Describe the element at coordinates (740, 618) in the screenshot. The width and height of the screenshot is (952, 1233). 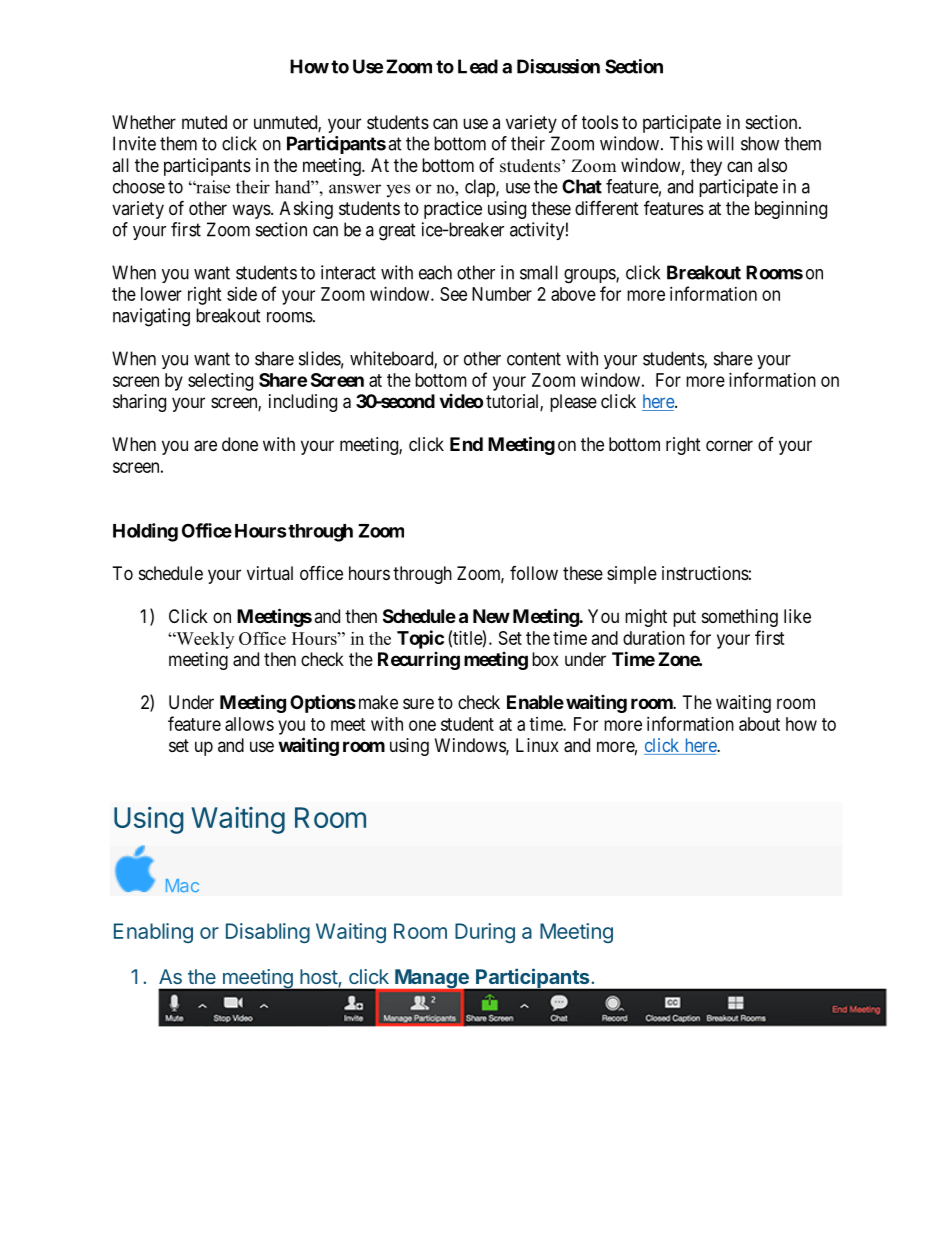
I see `something` at that location.
